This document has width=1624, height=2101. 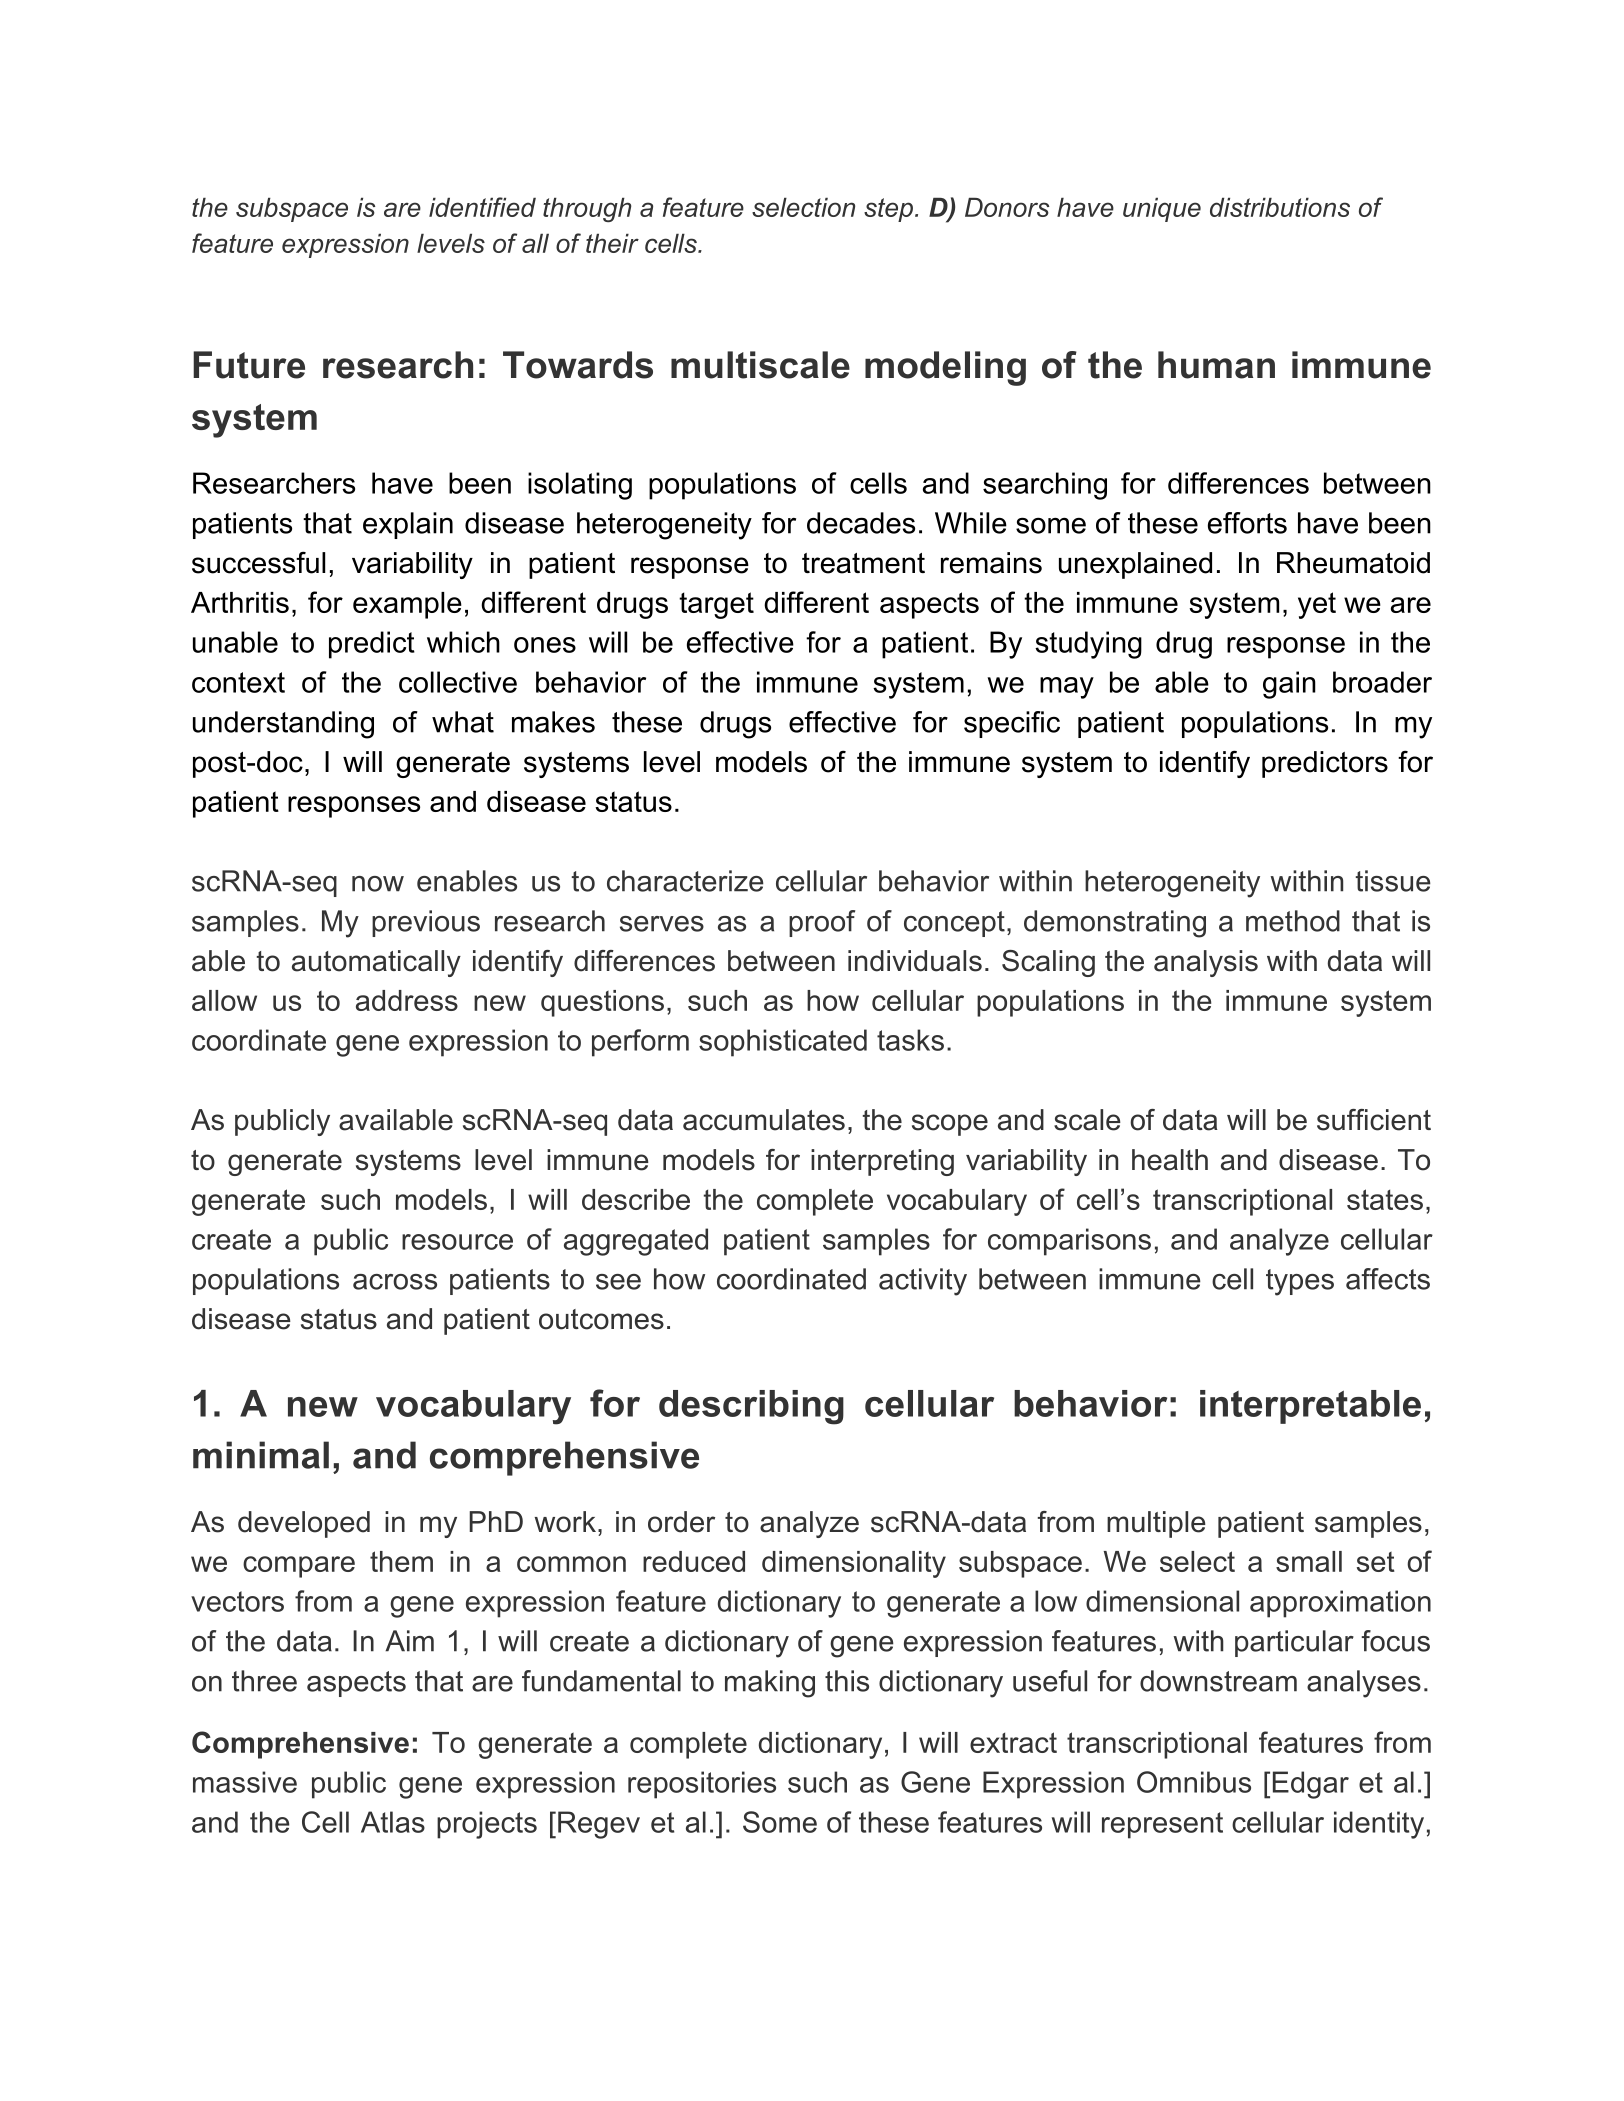 I want to click on address, so click(x=407, y=1000).
